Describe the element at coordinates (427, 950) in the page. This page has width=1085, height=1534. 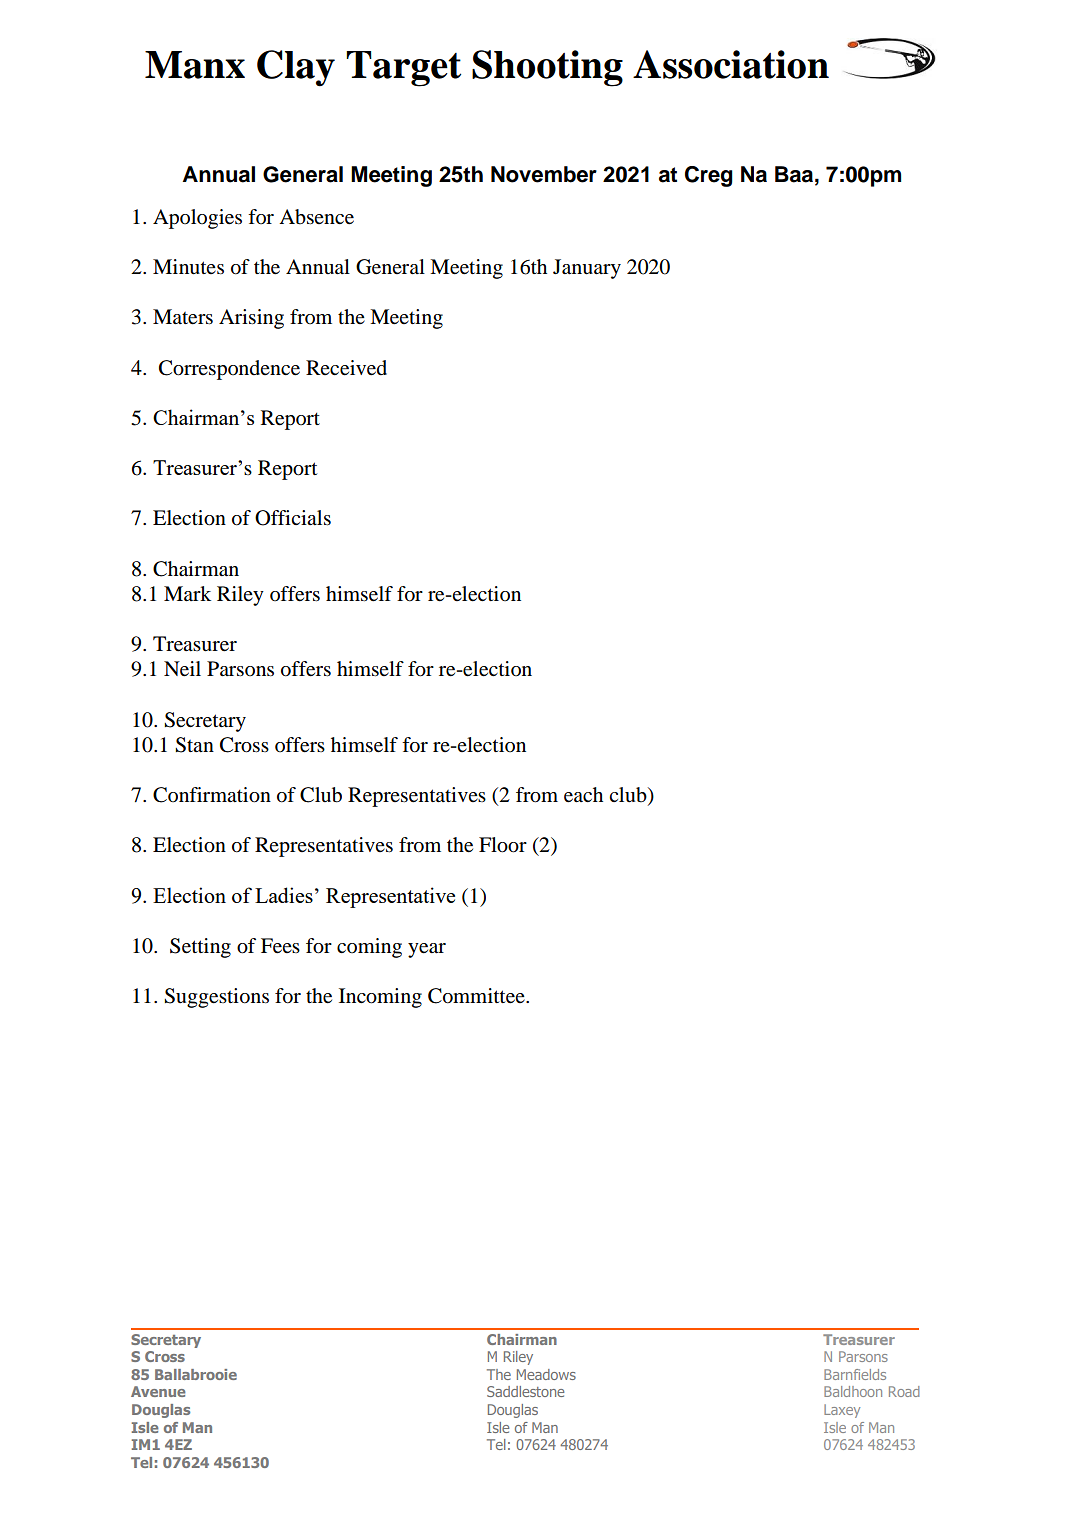
I see `year` at that location.
